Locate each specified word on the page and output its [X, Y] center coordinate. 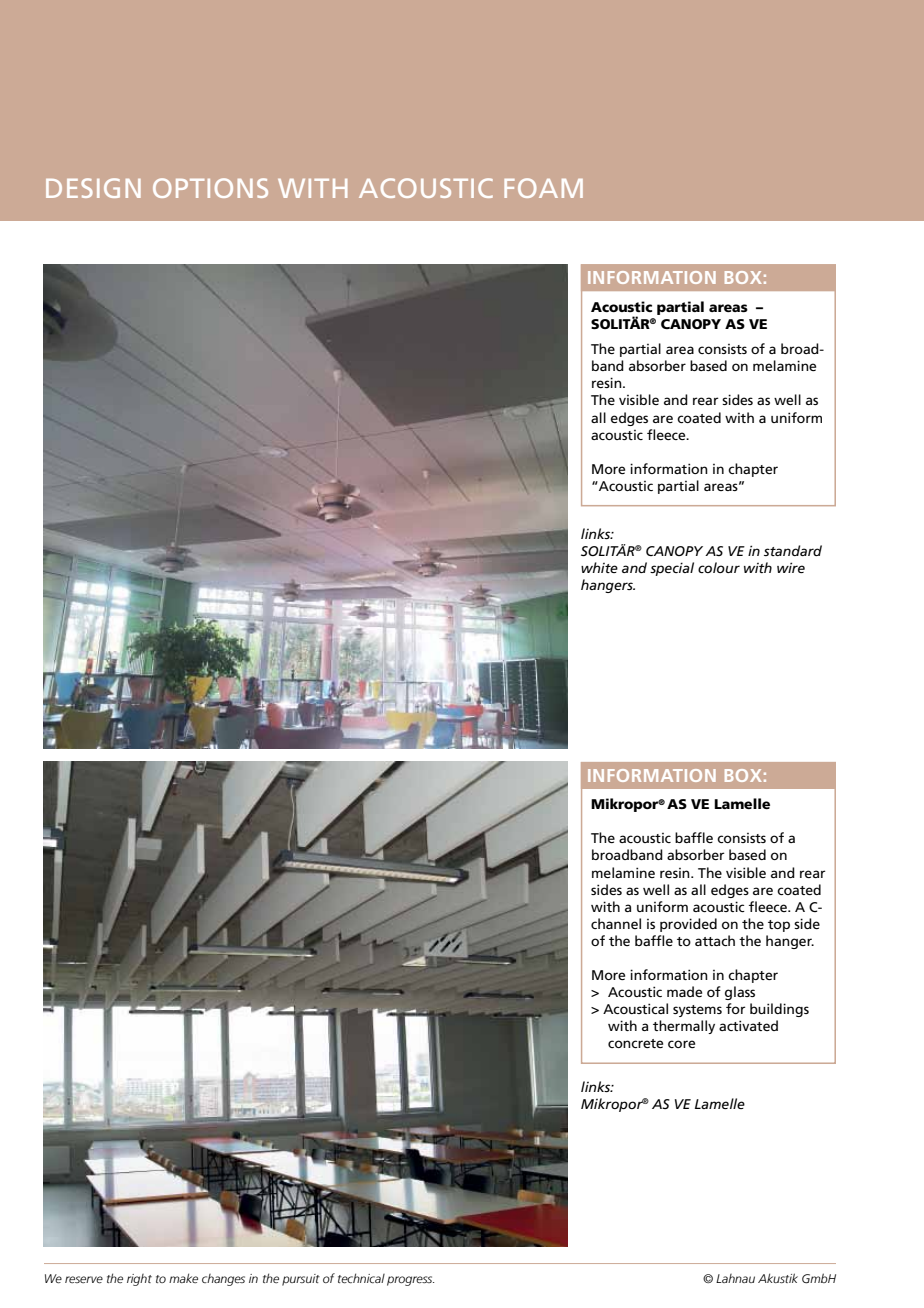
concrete [635, 1043]
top [779, 926]
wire [791, 567]
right [139, 1280]
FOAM [543, 188]
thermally [684, 1027]
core [681, 1044]
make [183, 1278]
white [599, 567]
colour [719, 567]
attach [715, 940]
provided [688, 925]
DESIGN [93, 188]
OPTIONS [210, 188]
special [672, 569]
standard [793, 550]
